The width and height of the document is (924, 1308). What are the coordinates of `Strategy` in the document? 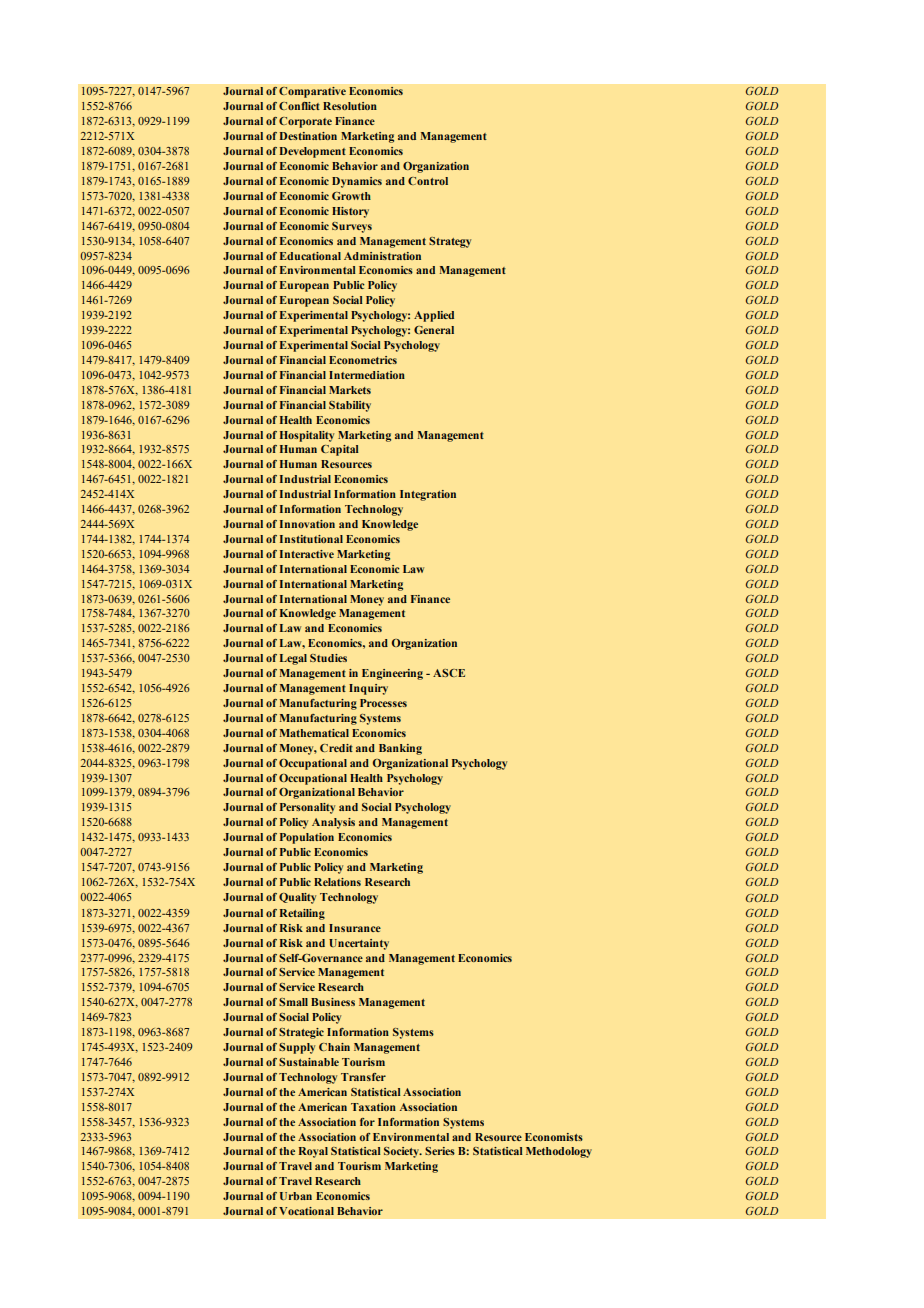 It's located at (450, 242).
